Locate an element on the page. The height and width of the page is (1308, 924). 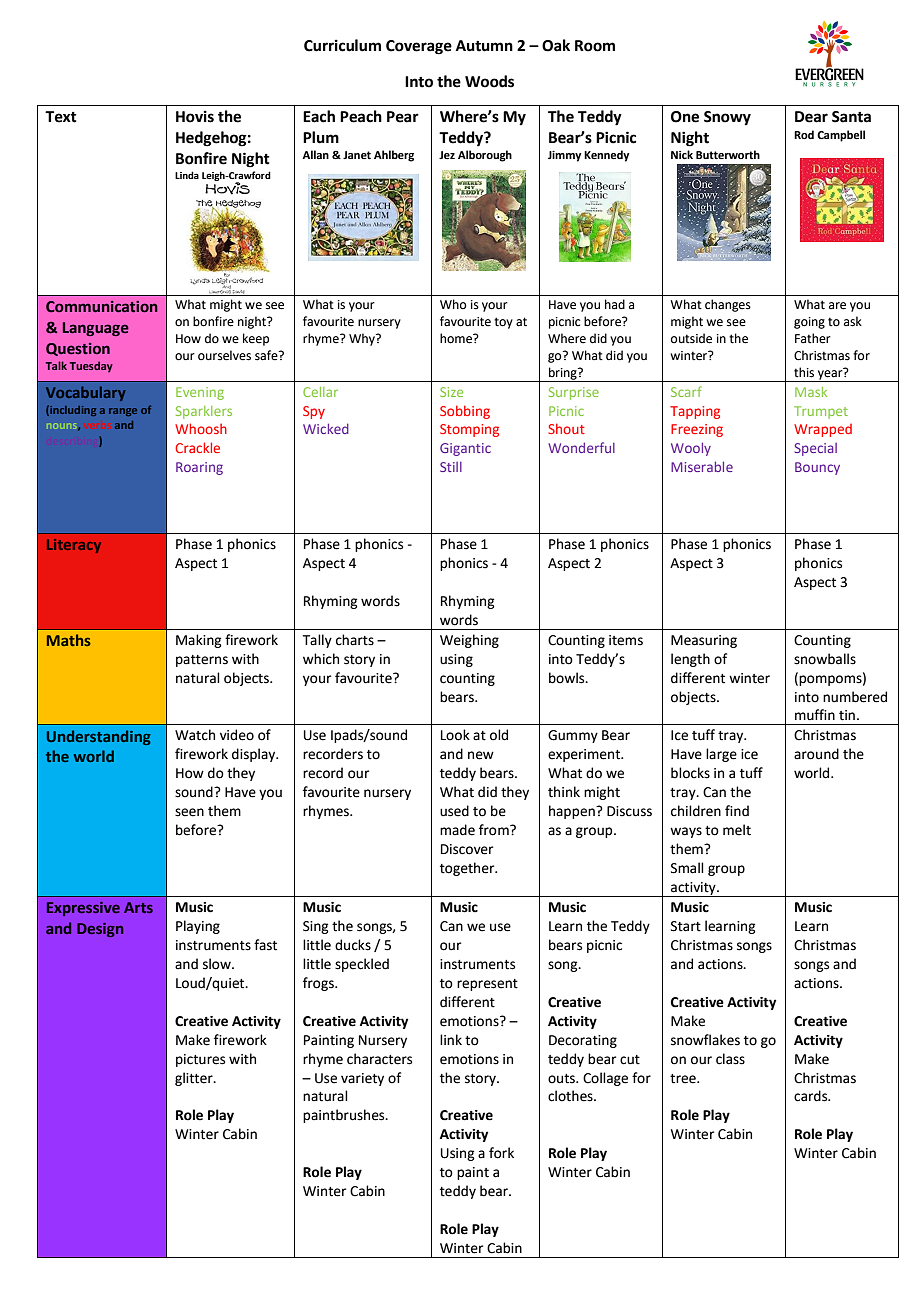
large is located at coordinates (721, 755).
